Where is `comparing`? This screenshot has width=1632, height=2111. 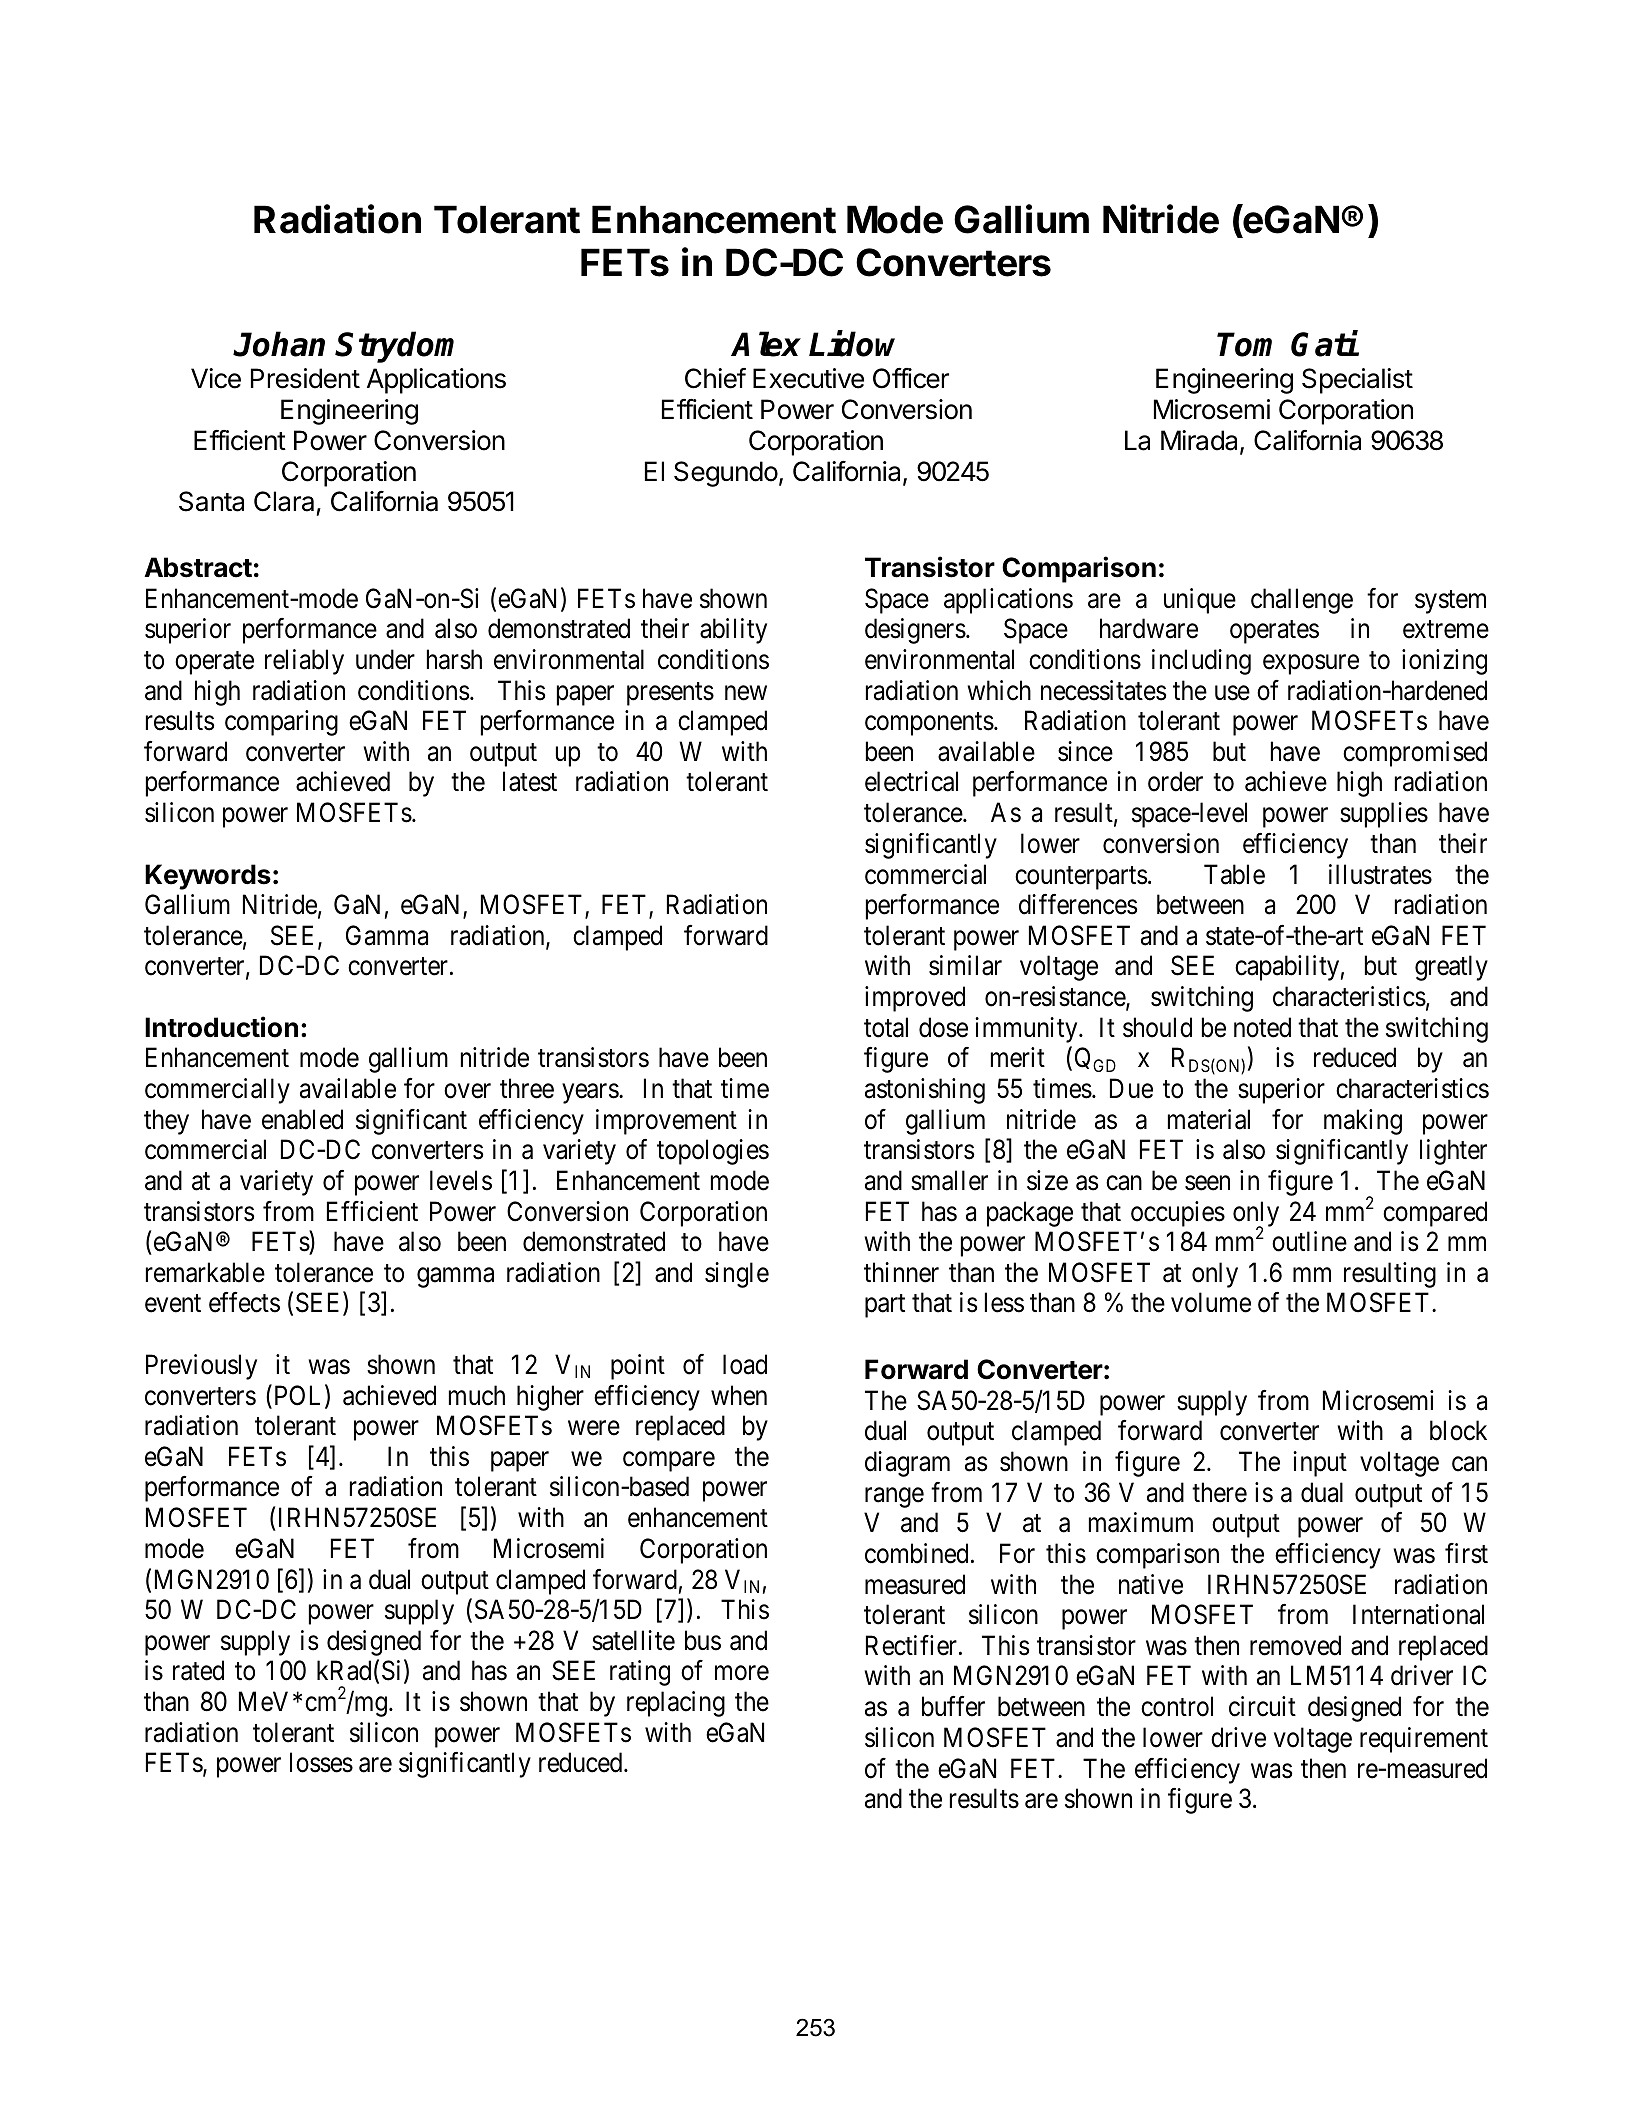 comparing is located at coordinates (281, 723).
